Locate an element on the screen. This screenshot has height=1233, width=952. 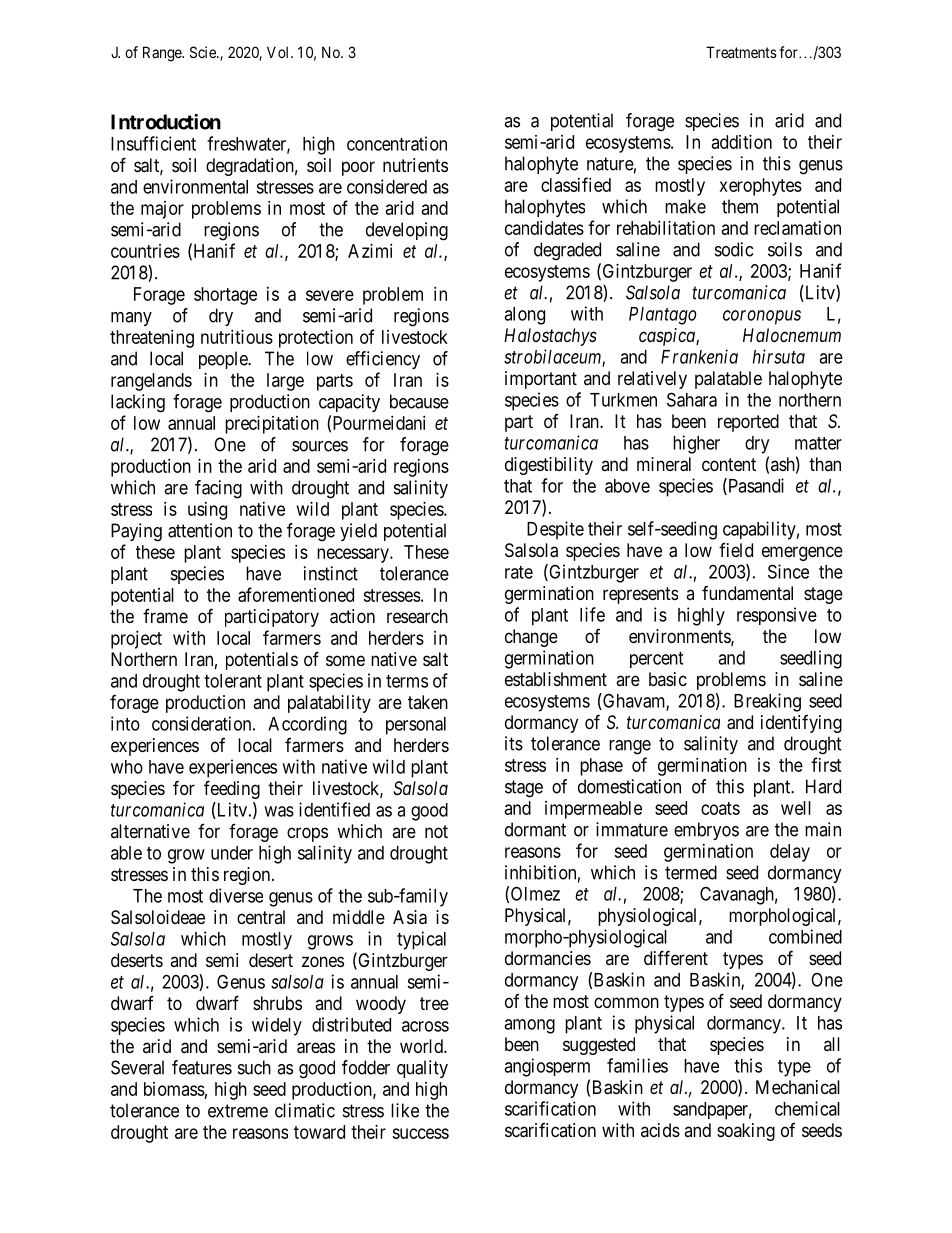
fundamental is located at coordinates (747, 593).
